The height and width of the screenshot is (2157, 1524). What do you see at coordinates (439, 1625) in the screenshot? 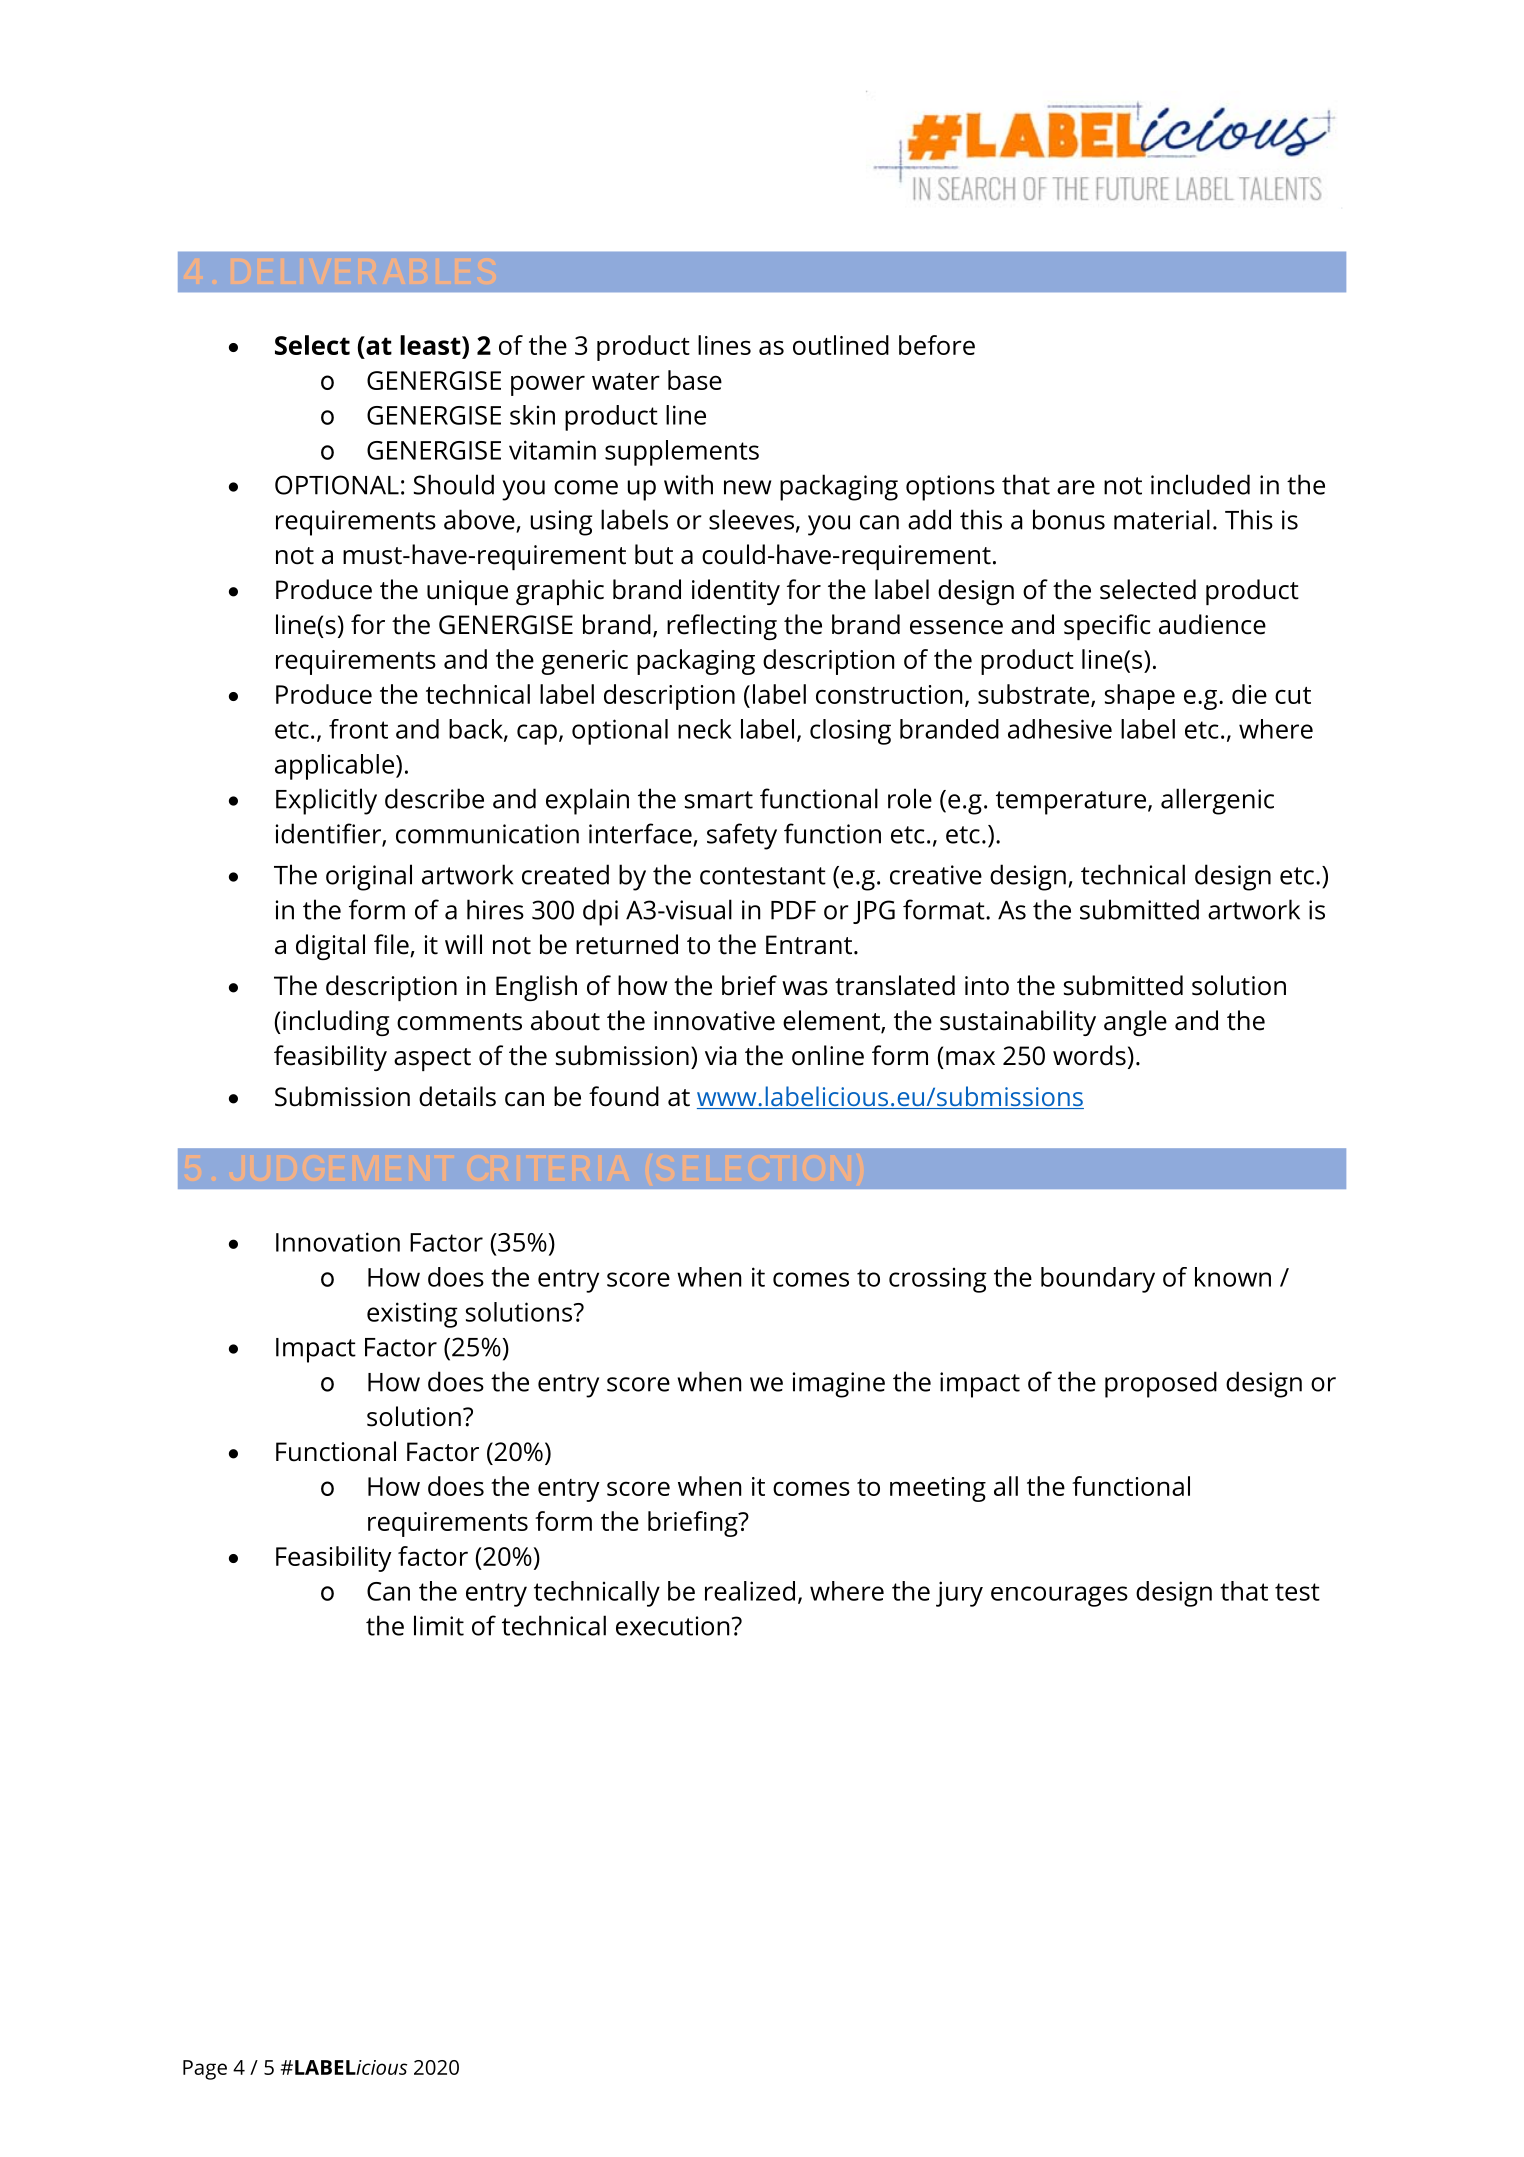
I see `limit` at bounding box center [439, 1625].
